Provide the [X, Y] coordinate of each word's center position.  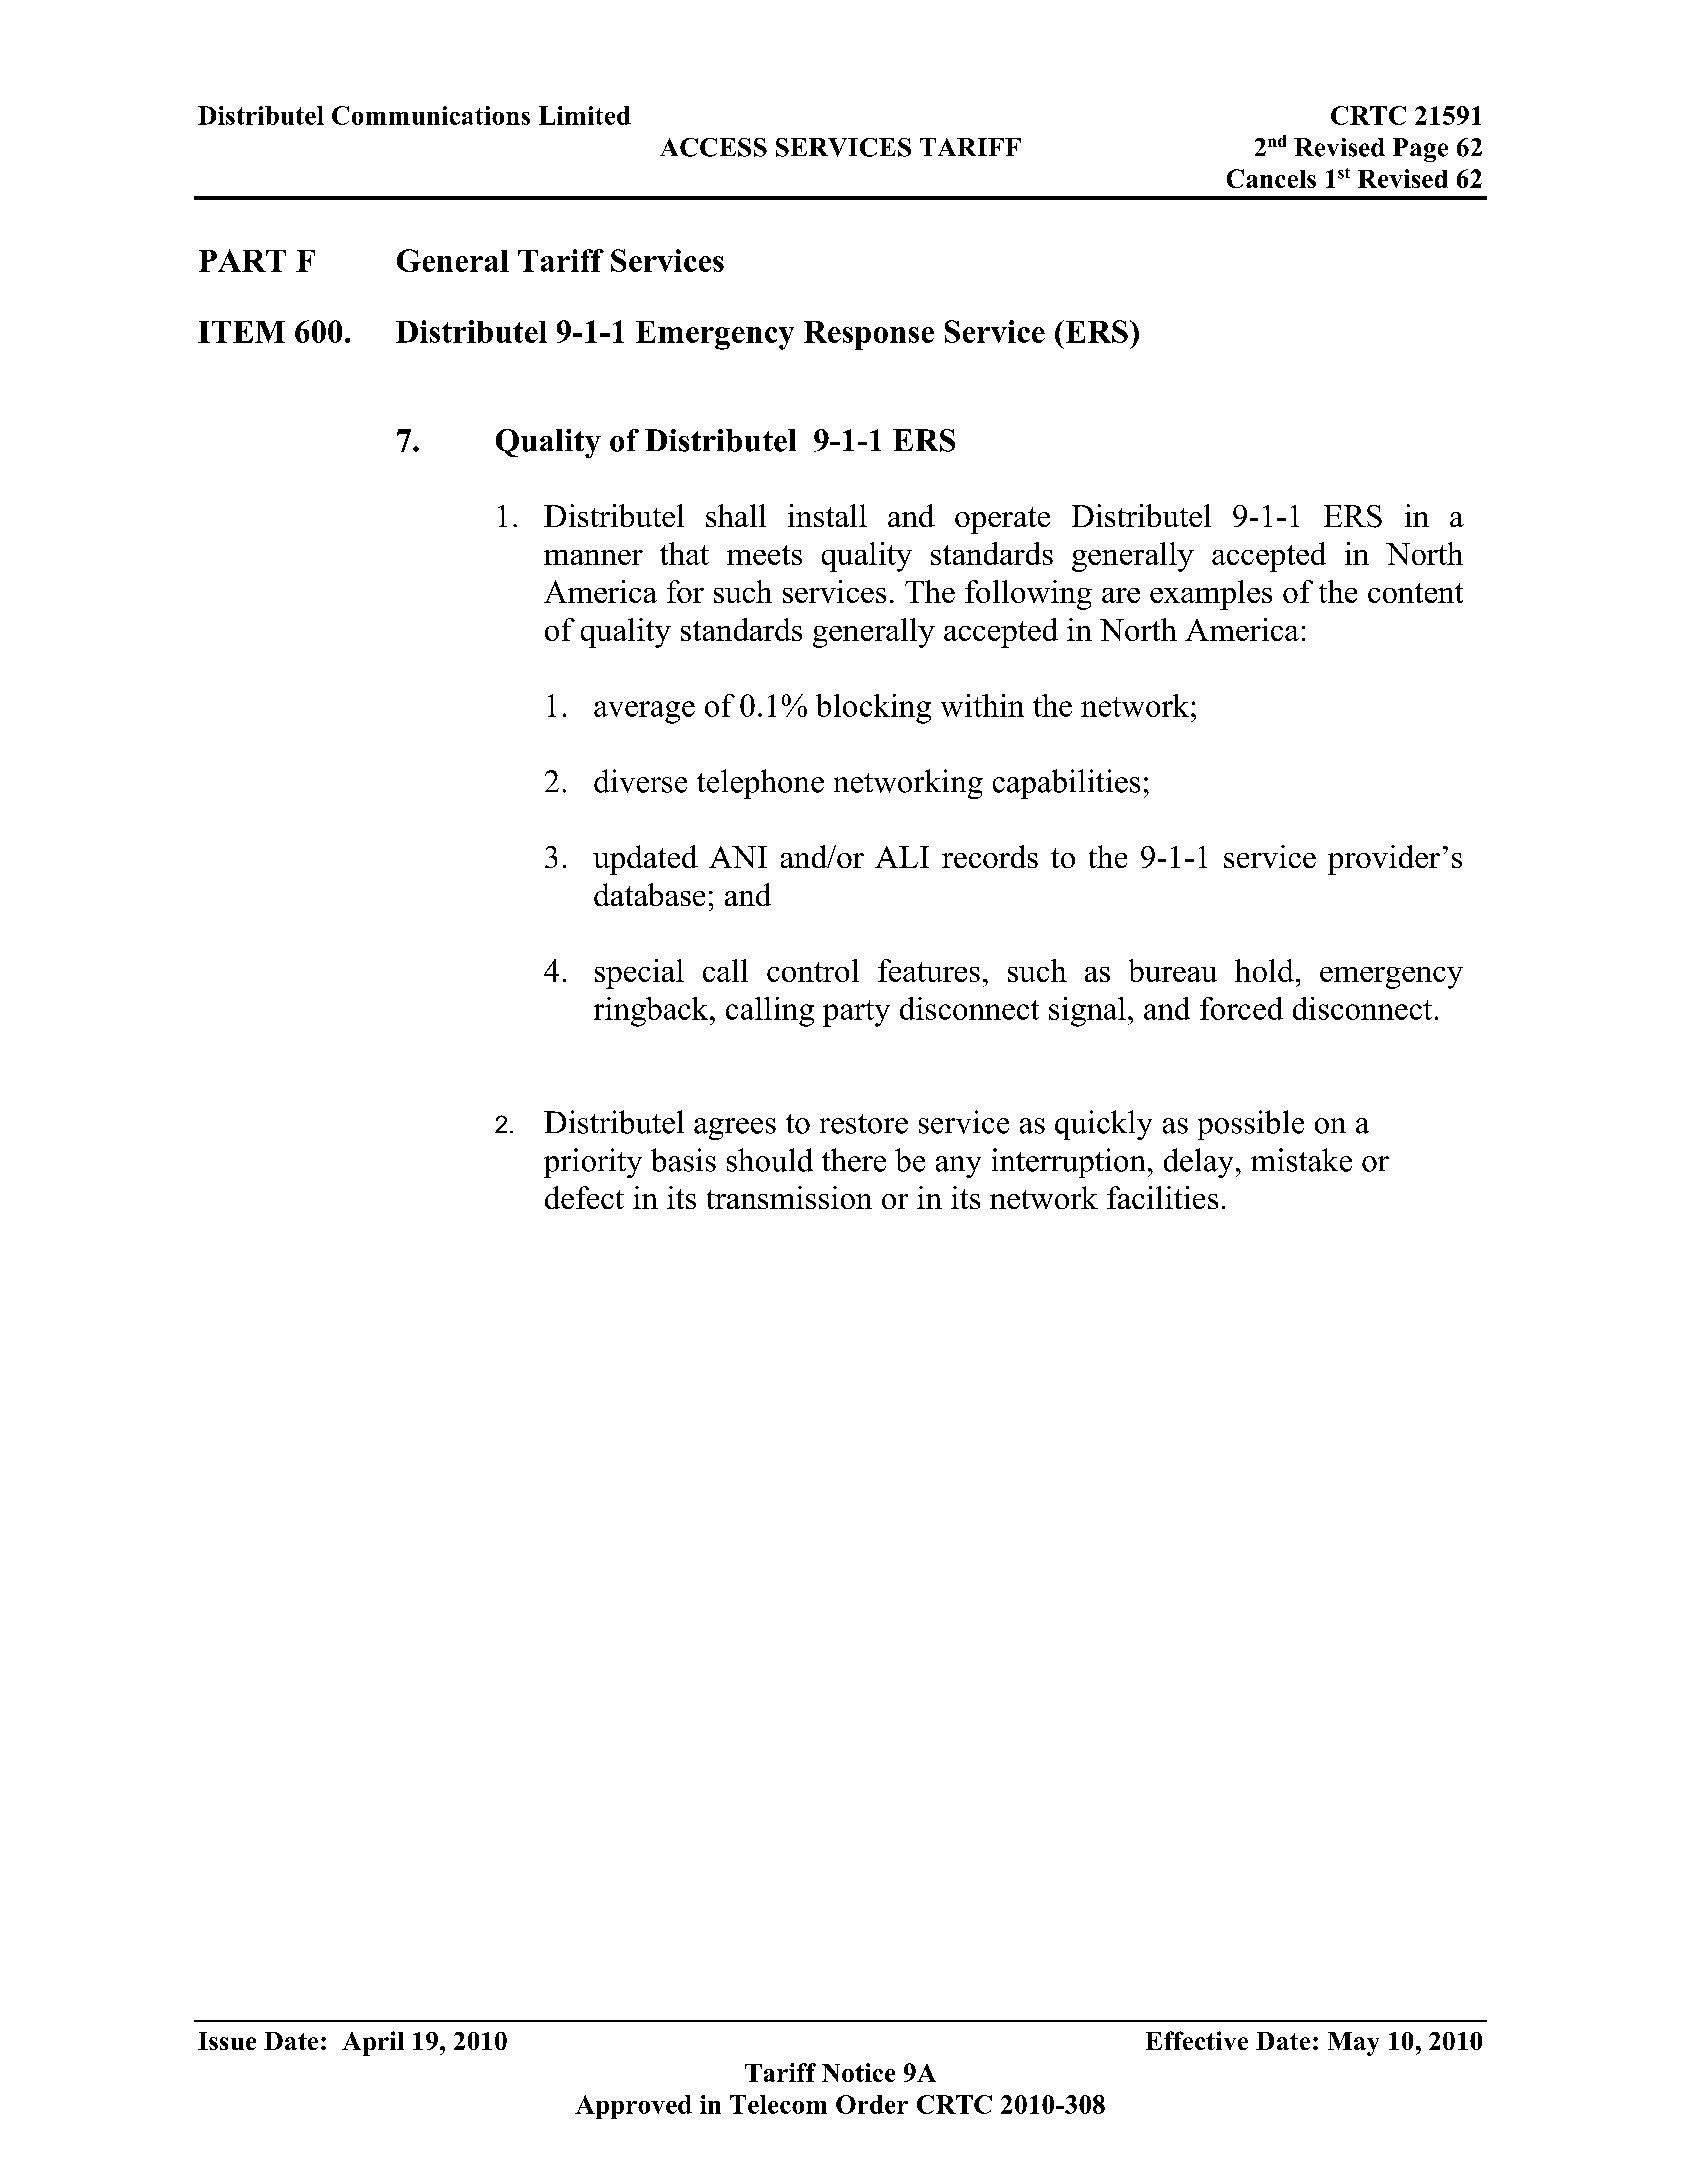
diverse [640, 781]
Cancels [1271, 178]
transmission [789, 1197]
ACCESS [713, 147]
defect [584, 1197]
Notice [858, 2072]
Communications [431, 115]
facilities [1162, 1197]
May [1353, 2044]
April [373, 2043]
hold [1264, 970]
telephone [760, 784]
